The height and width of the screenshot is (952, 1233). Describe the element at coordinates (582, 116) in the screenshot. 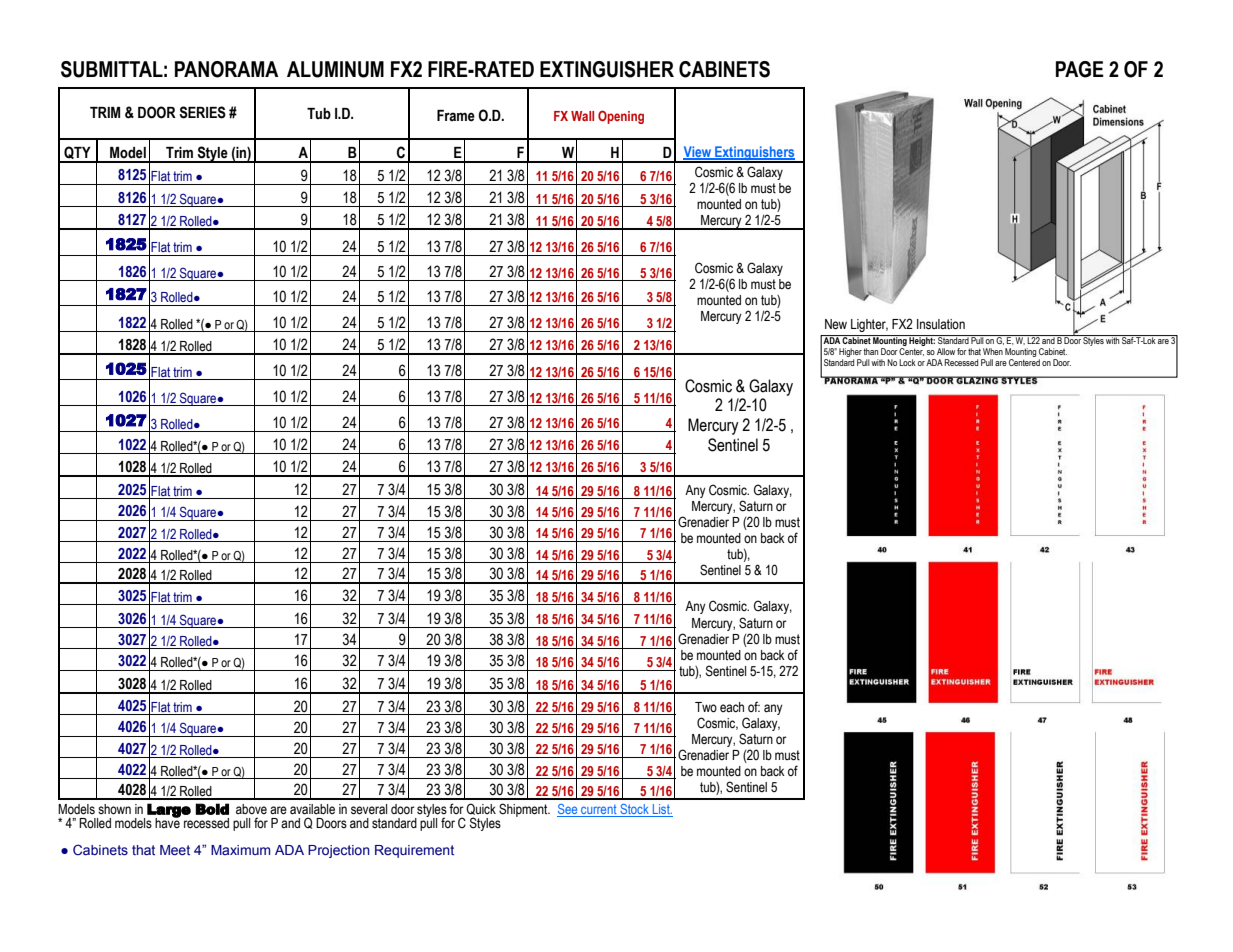

I see `Wall` at that location.
